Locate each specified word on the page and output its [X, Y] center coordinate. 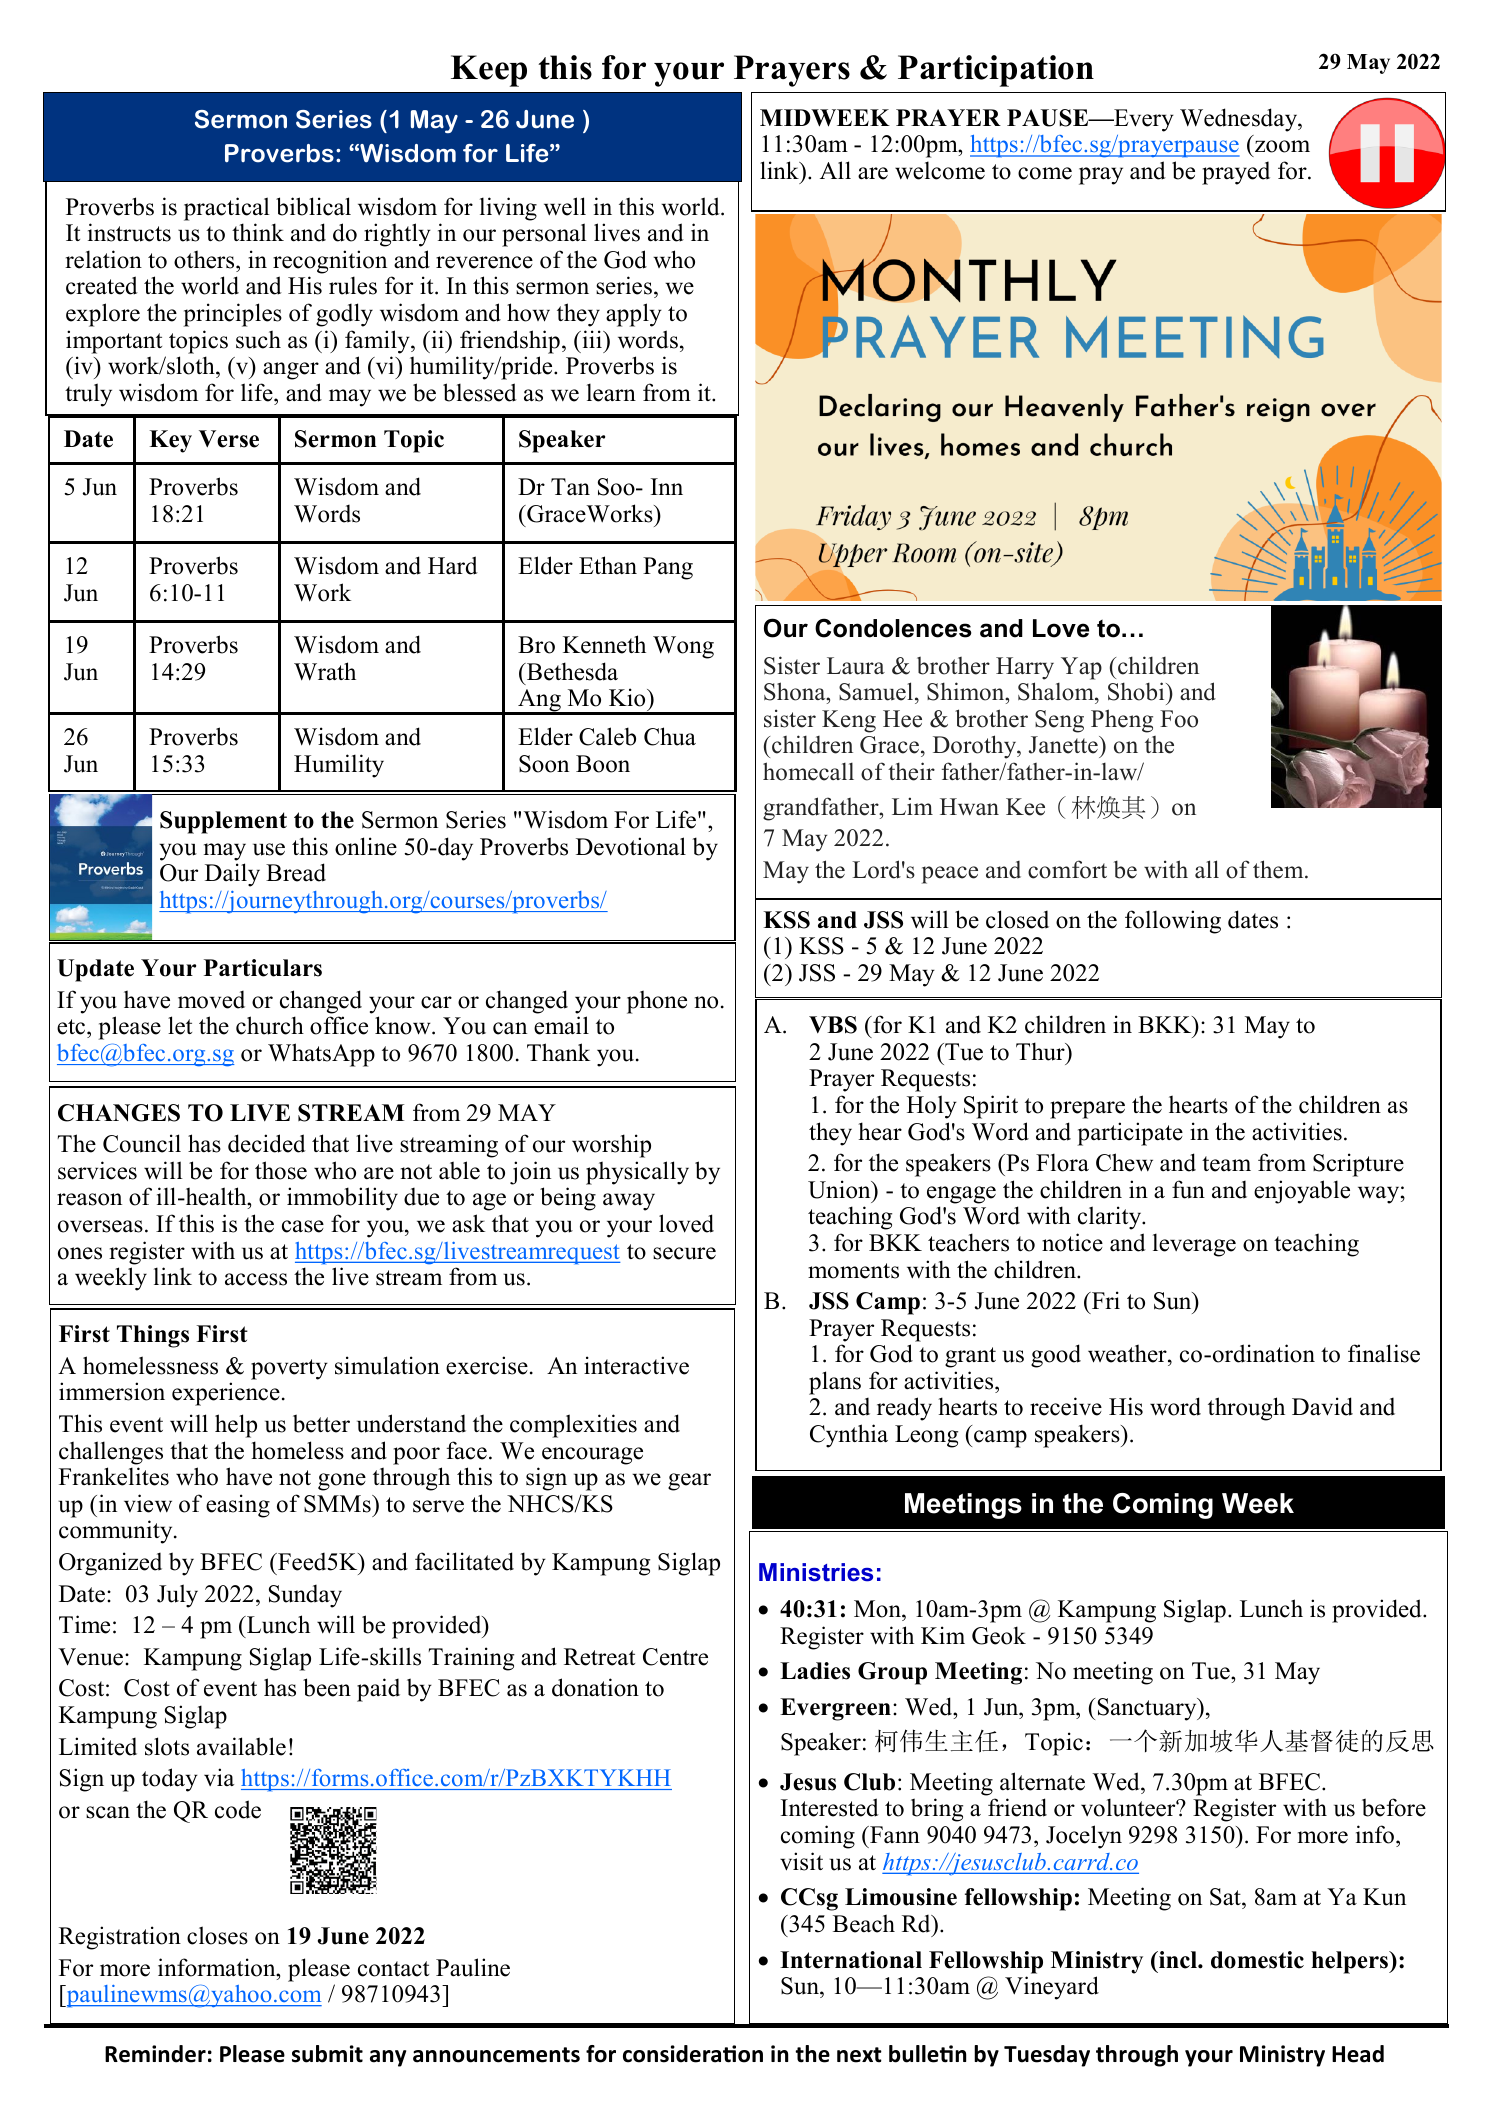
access [256, 1279]
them [1279, 869]
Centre [675, 1657]
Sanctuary [1148, 1709]
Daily [232, 875]
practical [227, 209]
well [565, 206]
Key [170, 441]
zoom [1282, 146]
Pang [668, 568]
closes [217, 1935]
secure [684, 1253]
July [177, 1596]
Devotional [631, 846]
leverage [1194, 1245]
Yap [1081, 668]
